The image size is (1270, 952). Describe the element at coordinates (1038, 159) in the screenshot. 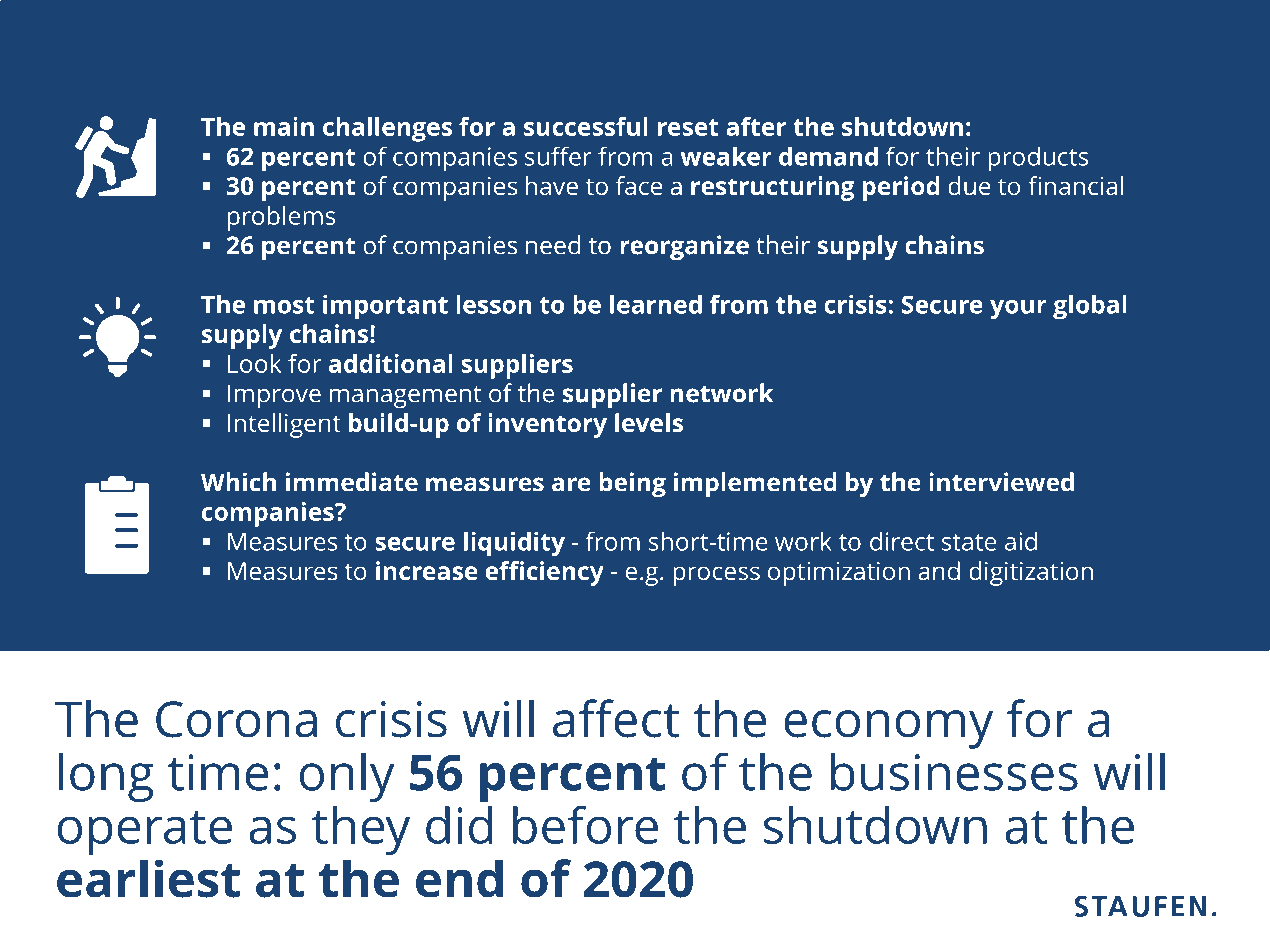

I see `products` at that location.
